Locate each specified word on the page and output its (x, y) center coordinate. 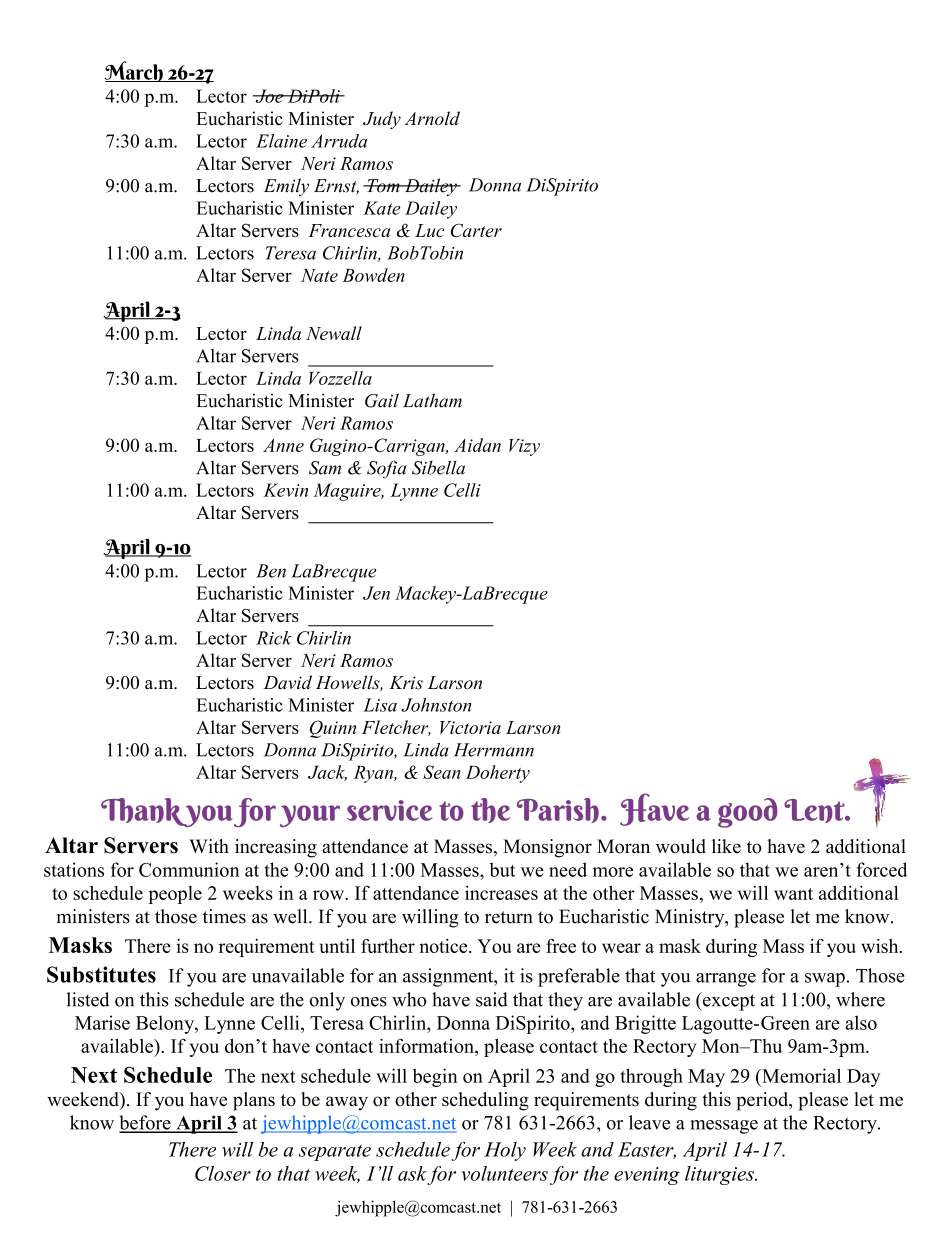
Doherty (498, 774)
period (763, 1101)
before (146, 1123)
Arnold (432, 118)
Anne (283, 445)
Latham (432, 400)
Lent (815, 811)
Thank (144, 812)
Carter (476, 230)
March (134, 71)
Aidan (477, 445)
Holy (505, 1151)
